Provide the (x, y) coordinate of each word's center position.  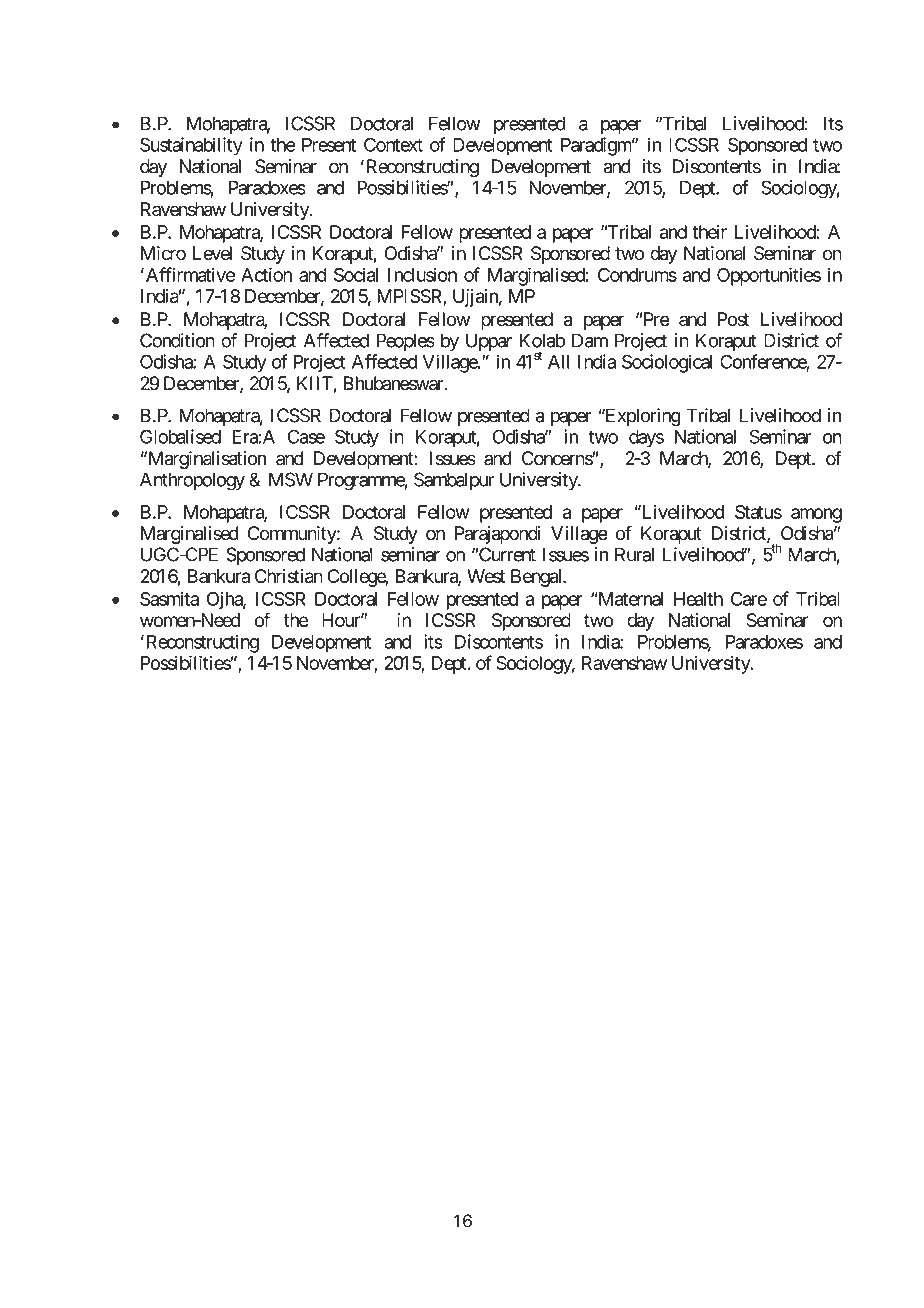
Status (758, 512)
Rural (634, 554)
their (709, 232)
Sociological (667, 363)
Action (266, 274)
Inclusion (422, 274)
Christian (289, 576)
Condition (177, 340)
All (559, 362)
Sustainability (191, 146)
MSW (291, 479)
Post (733, 319)
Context (393, 144)
